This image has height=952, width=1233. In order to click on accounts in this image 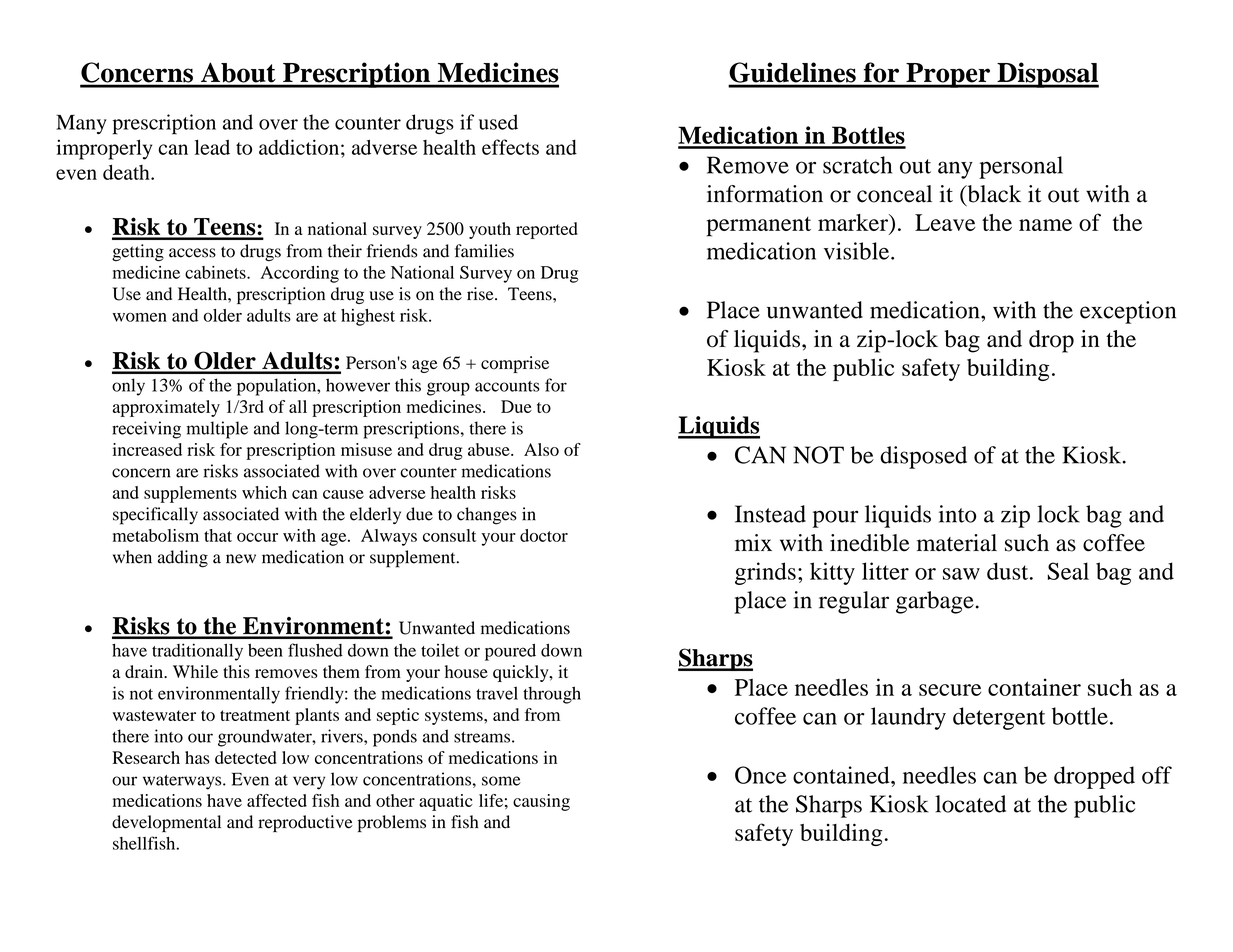, I will do `click(507, 386)`.
